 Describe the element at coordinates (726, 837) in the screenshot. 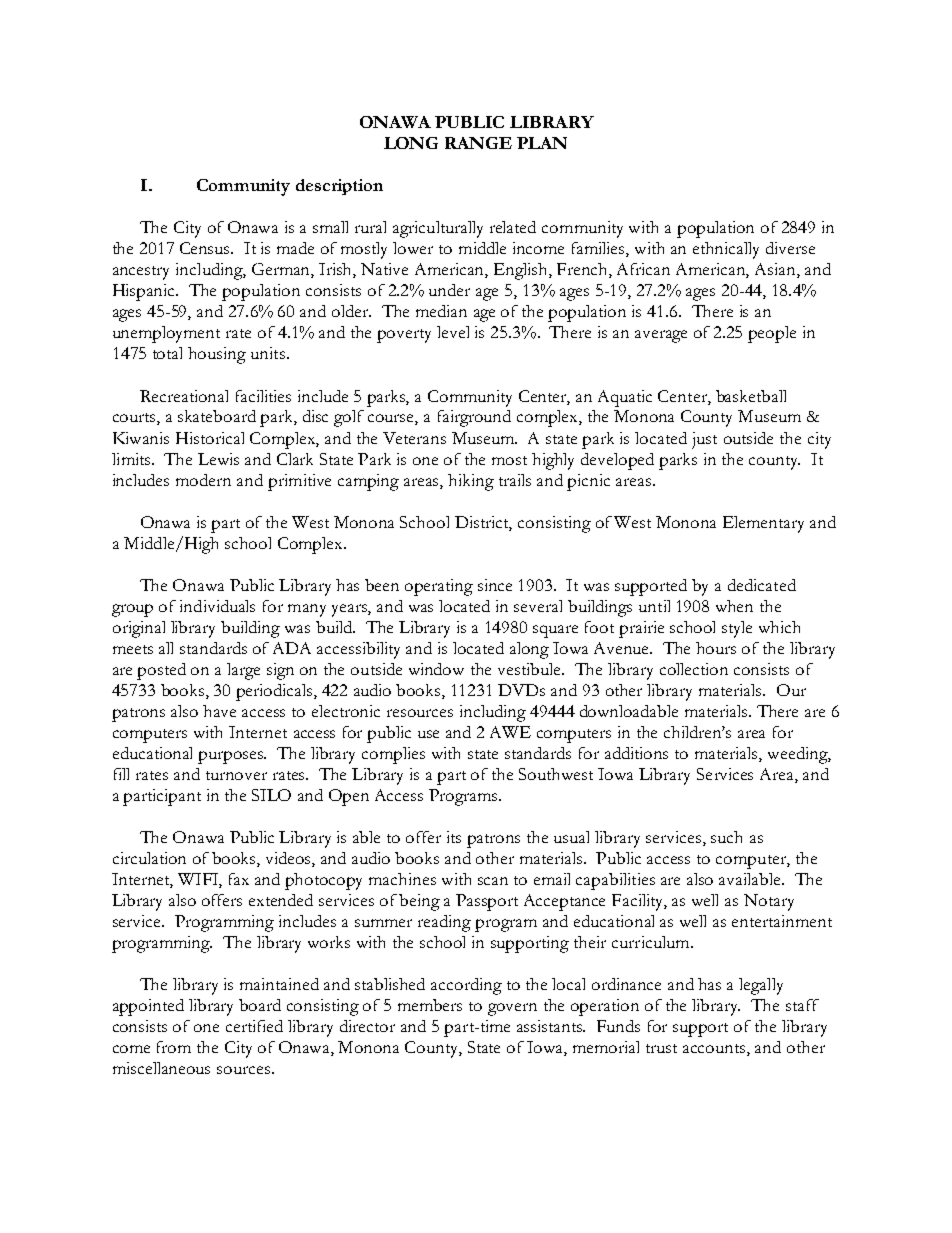

I see `such` at that location.
